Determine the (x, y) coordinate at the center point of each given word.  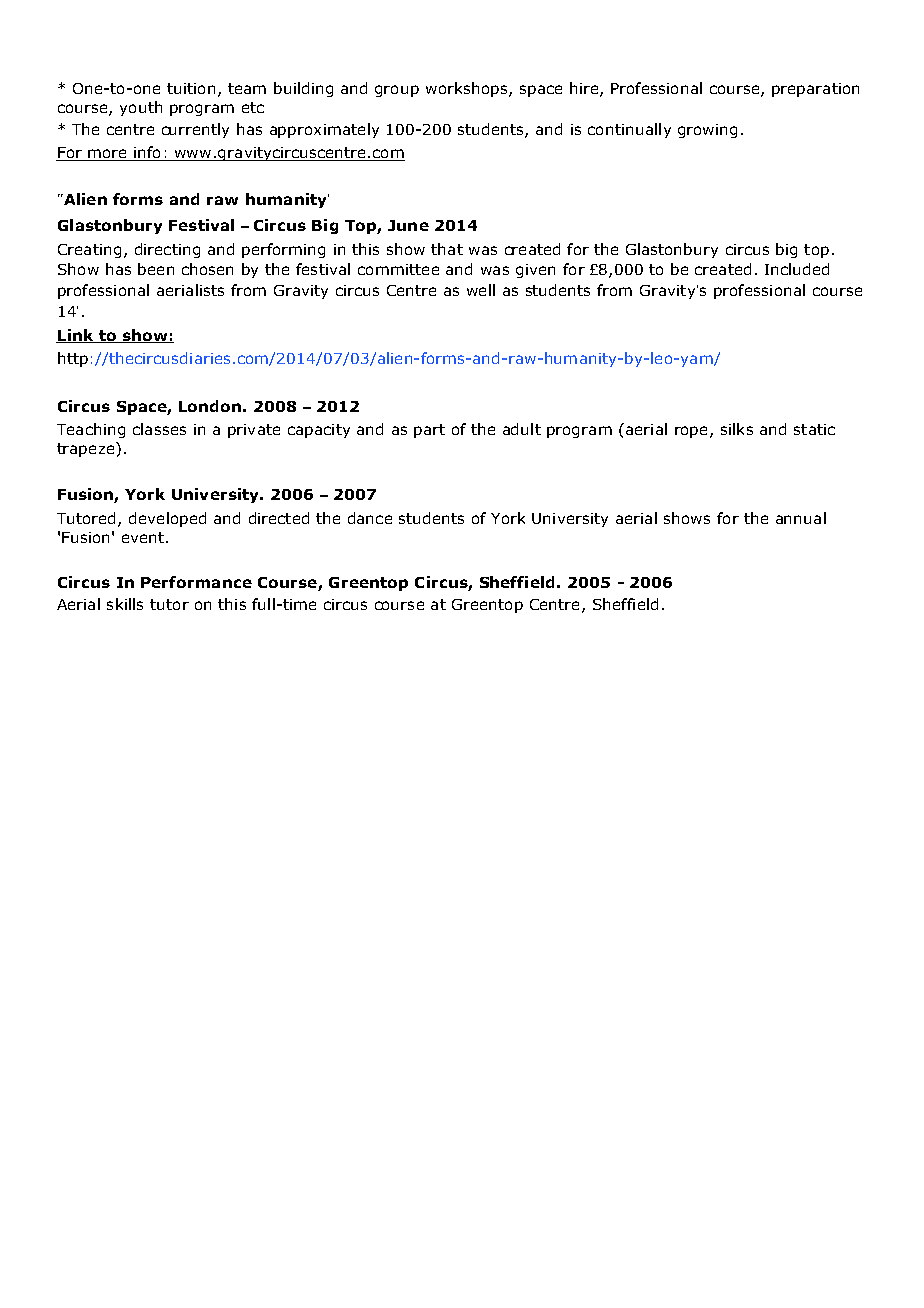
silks (737, 429)
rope (691, 432)
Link (76, 336)
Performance (196, 582)
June (408, 225)
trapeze (87, 449)
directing (167, 250)
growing (707, 131)
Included (797, 269)
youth (141, 108)
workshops (468, 89)
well (481, 290)
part (429, 431)
